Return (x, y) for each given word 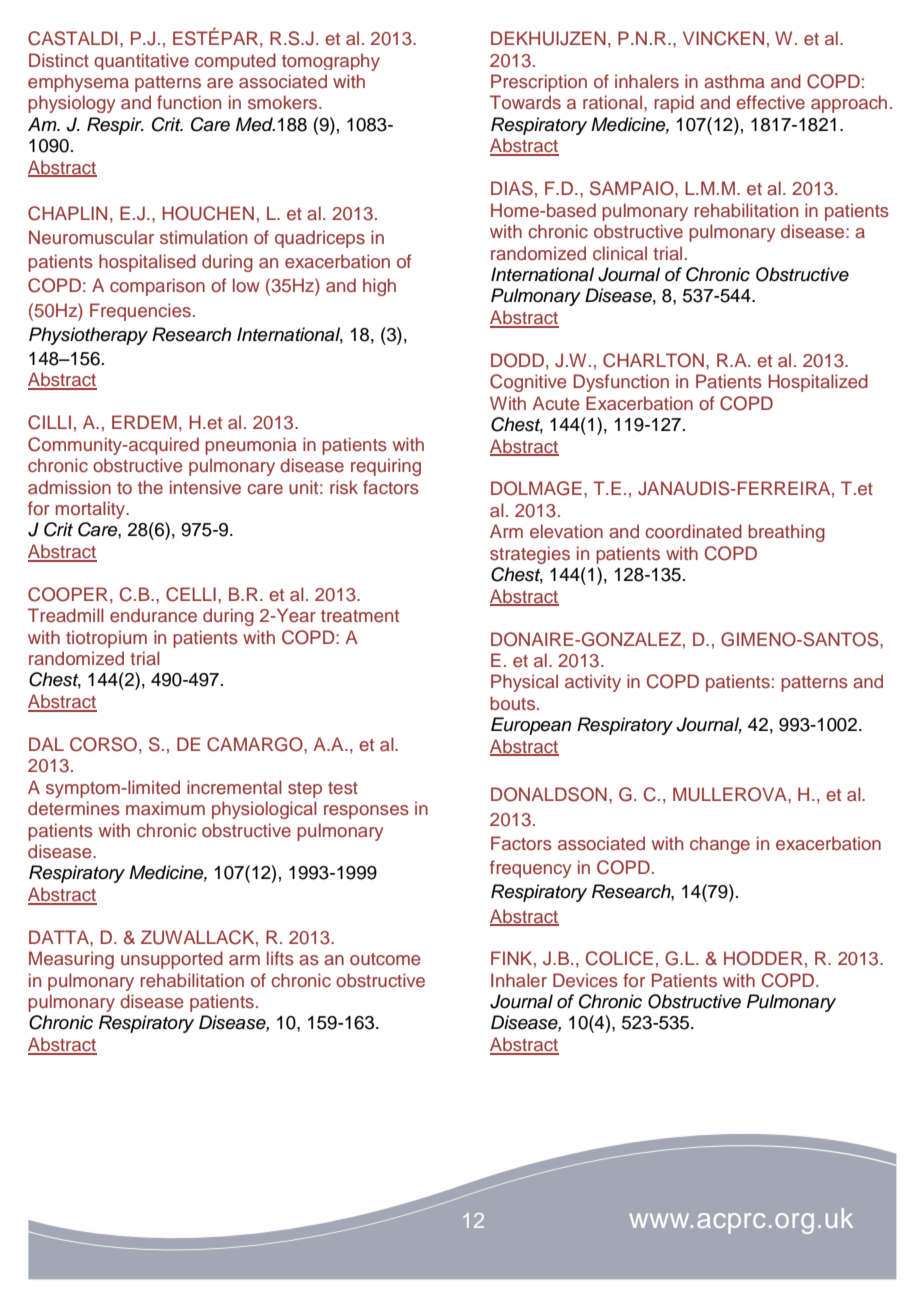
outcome (385, 959)
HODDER (763, 958)
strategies (530, 555)
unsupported (172, 960)
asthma (734, 81)
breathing (786, 533)
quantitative (141, 61)
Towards (525, 102)
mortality (92, 510)
